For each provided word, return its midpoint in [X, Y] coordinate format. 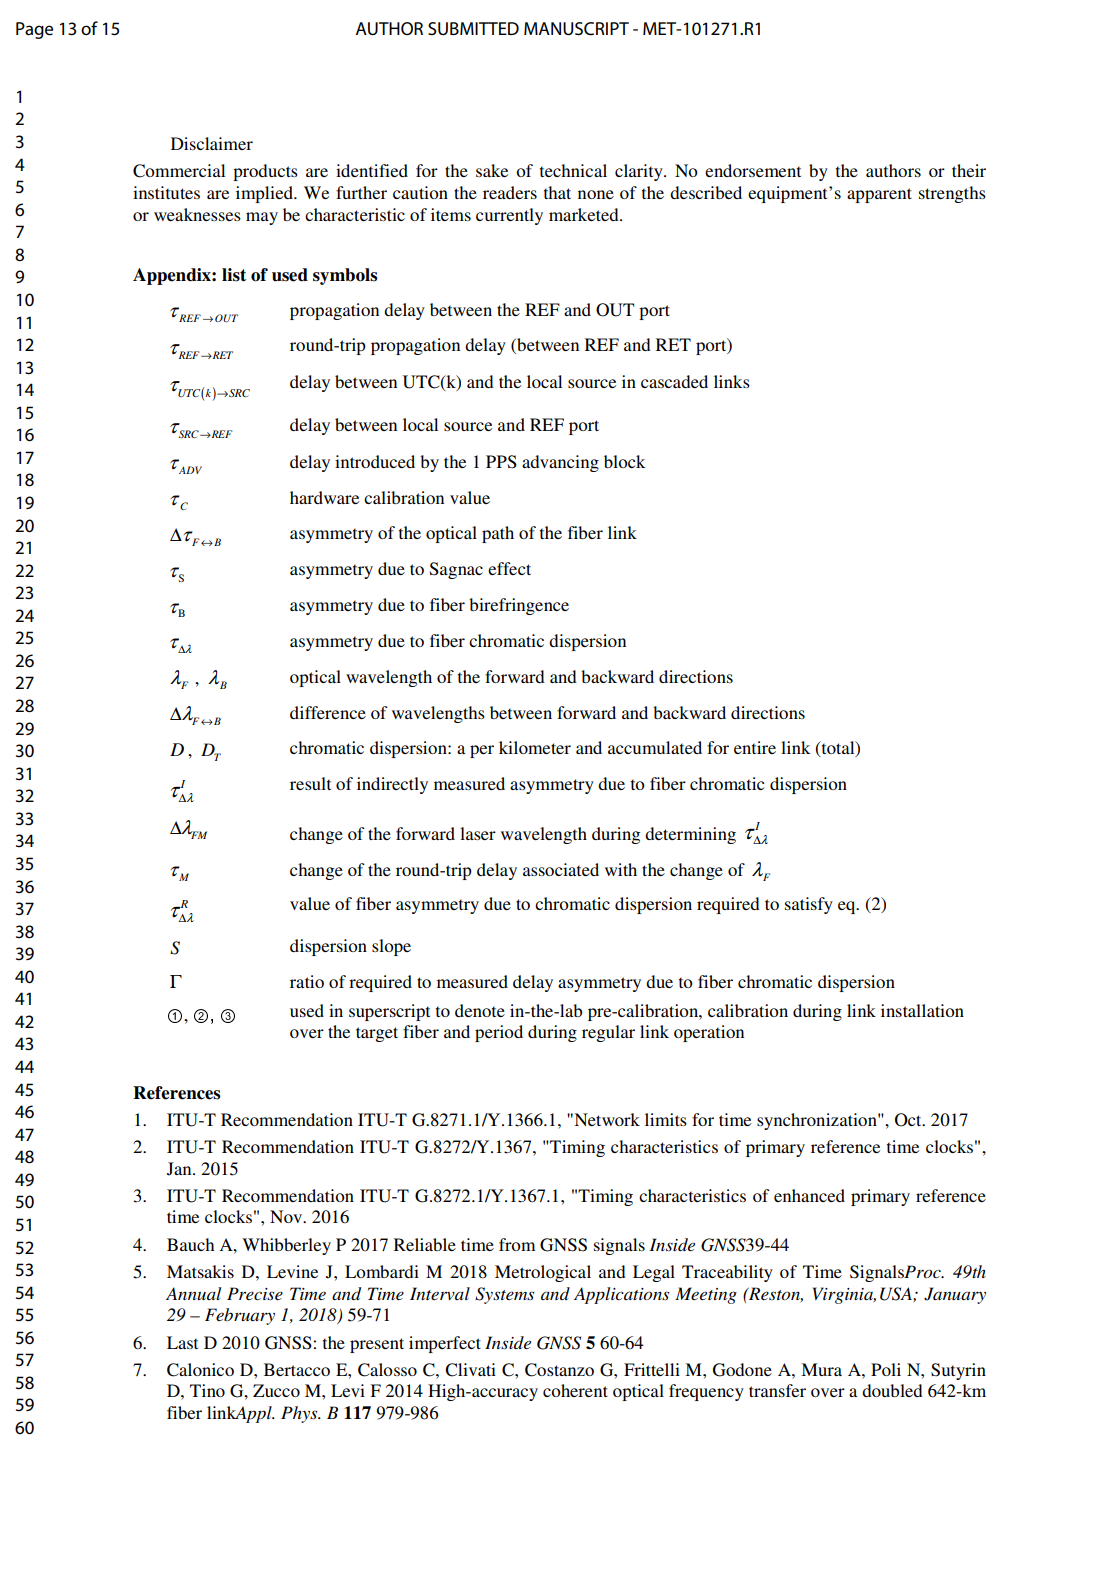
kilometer [535, 747]
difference [328, 712]
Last [182, 1342]
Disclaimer [212, 143]
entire [755, 747]
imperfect [445, 1344]
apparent [879, 195]
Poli [886, 1369]
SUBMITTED [473, 28]
